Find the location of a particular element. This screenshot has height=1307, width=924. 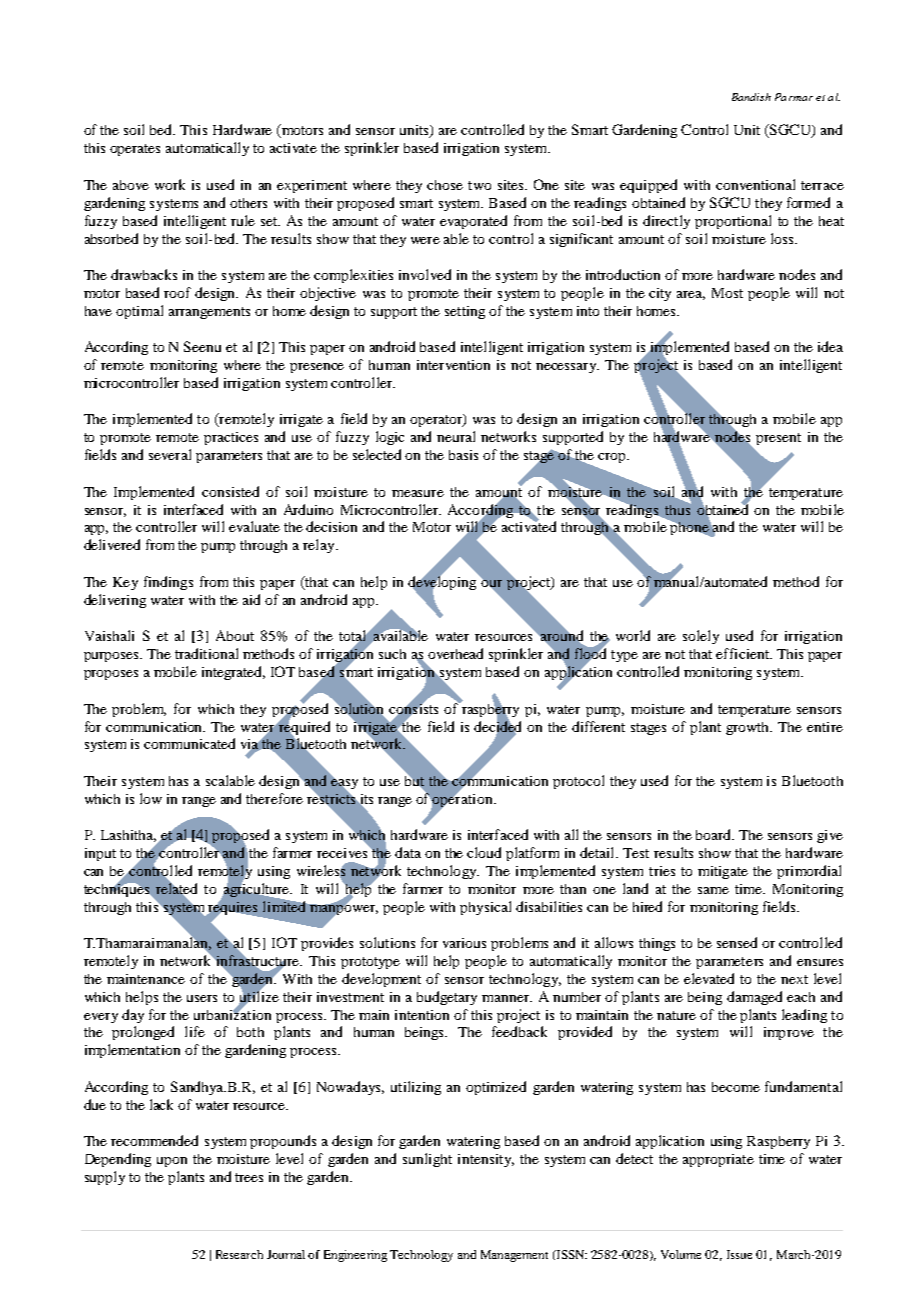

cloud is located at coordinates (484, 852).
